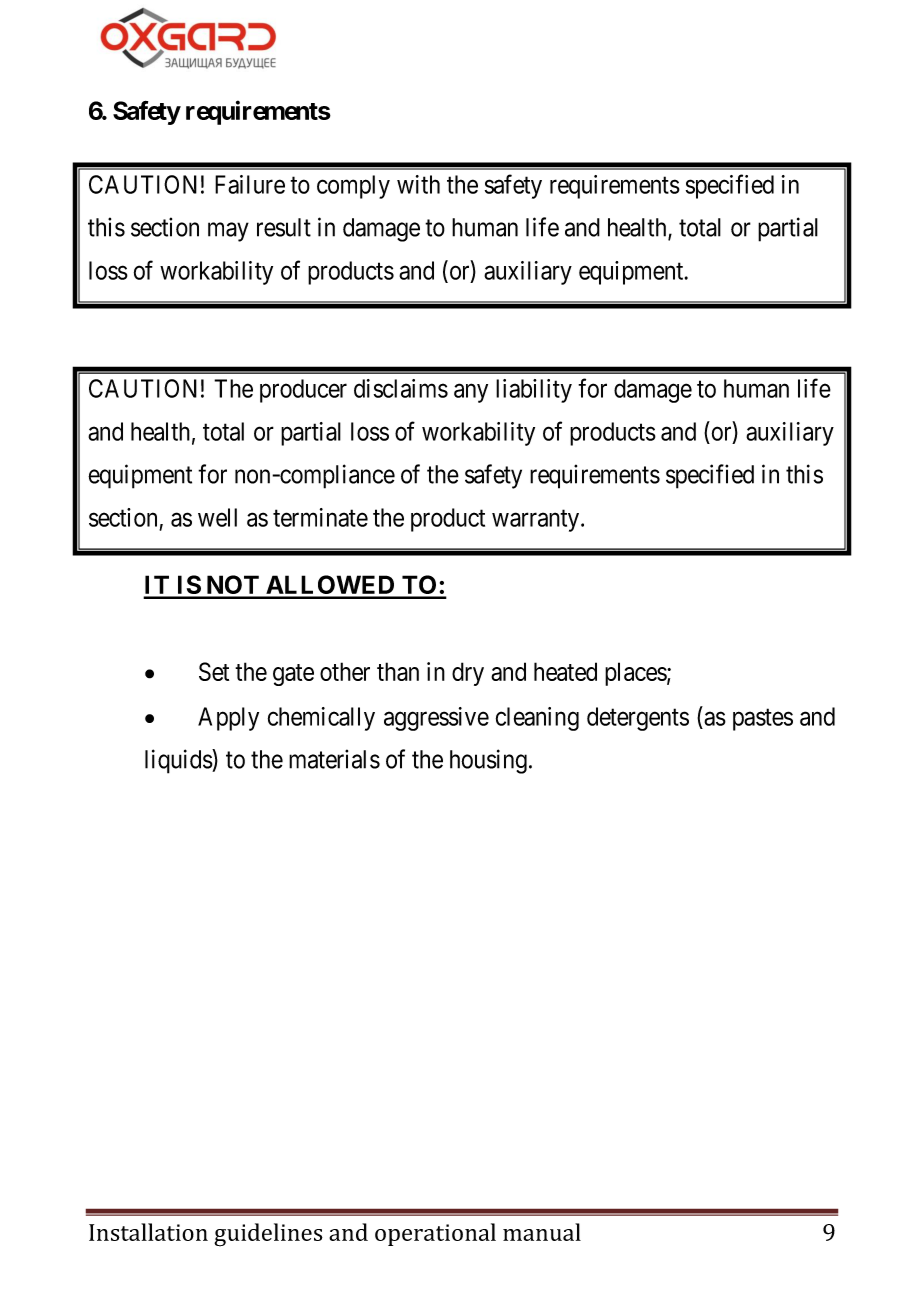 The height and width of the screenshot is (1308, 924). What do you see at coordinates (542, 1232) in the screenshot?
I see `manual` at bounding box center [542, 1232].
